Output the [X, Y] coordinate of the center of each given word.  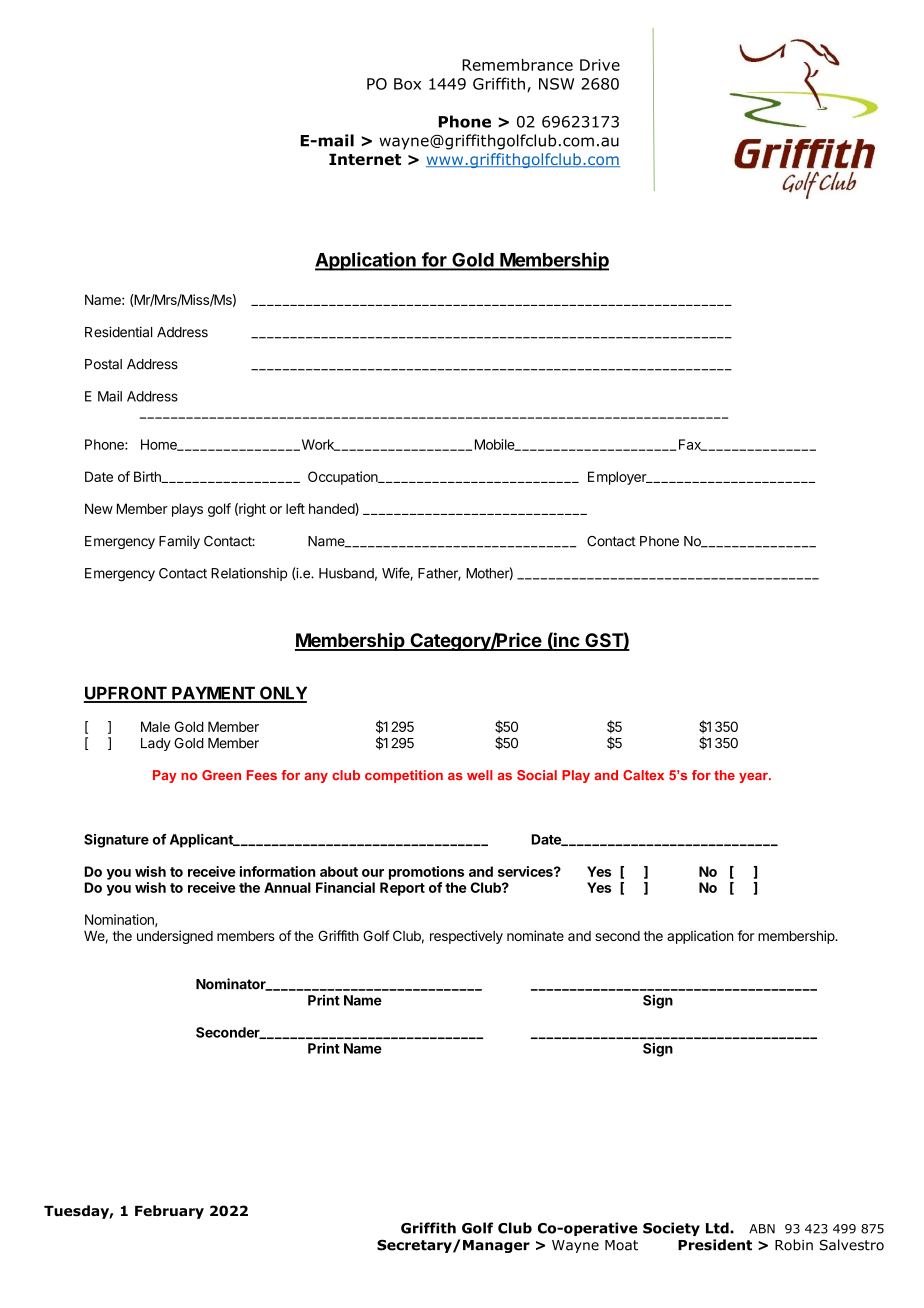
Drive [600, 65]
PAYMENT [213, 694]
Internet [365, 159]
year [755, 778]
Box [407, 84]
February [169, 1212]
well [480, 775]
